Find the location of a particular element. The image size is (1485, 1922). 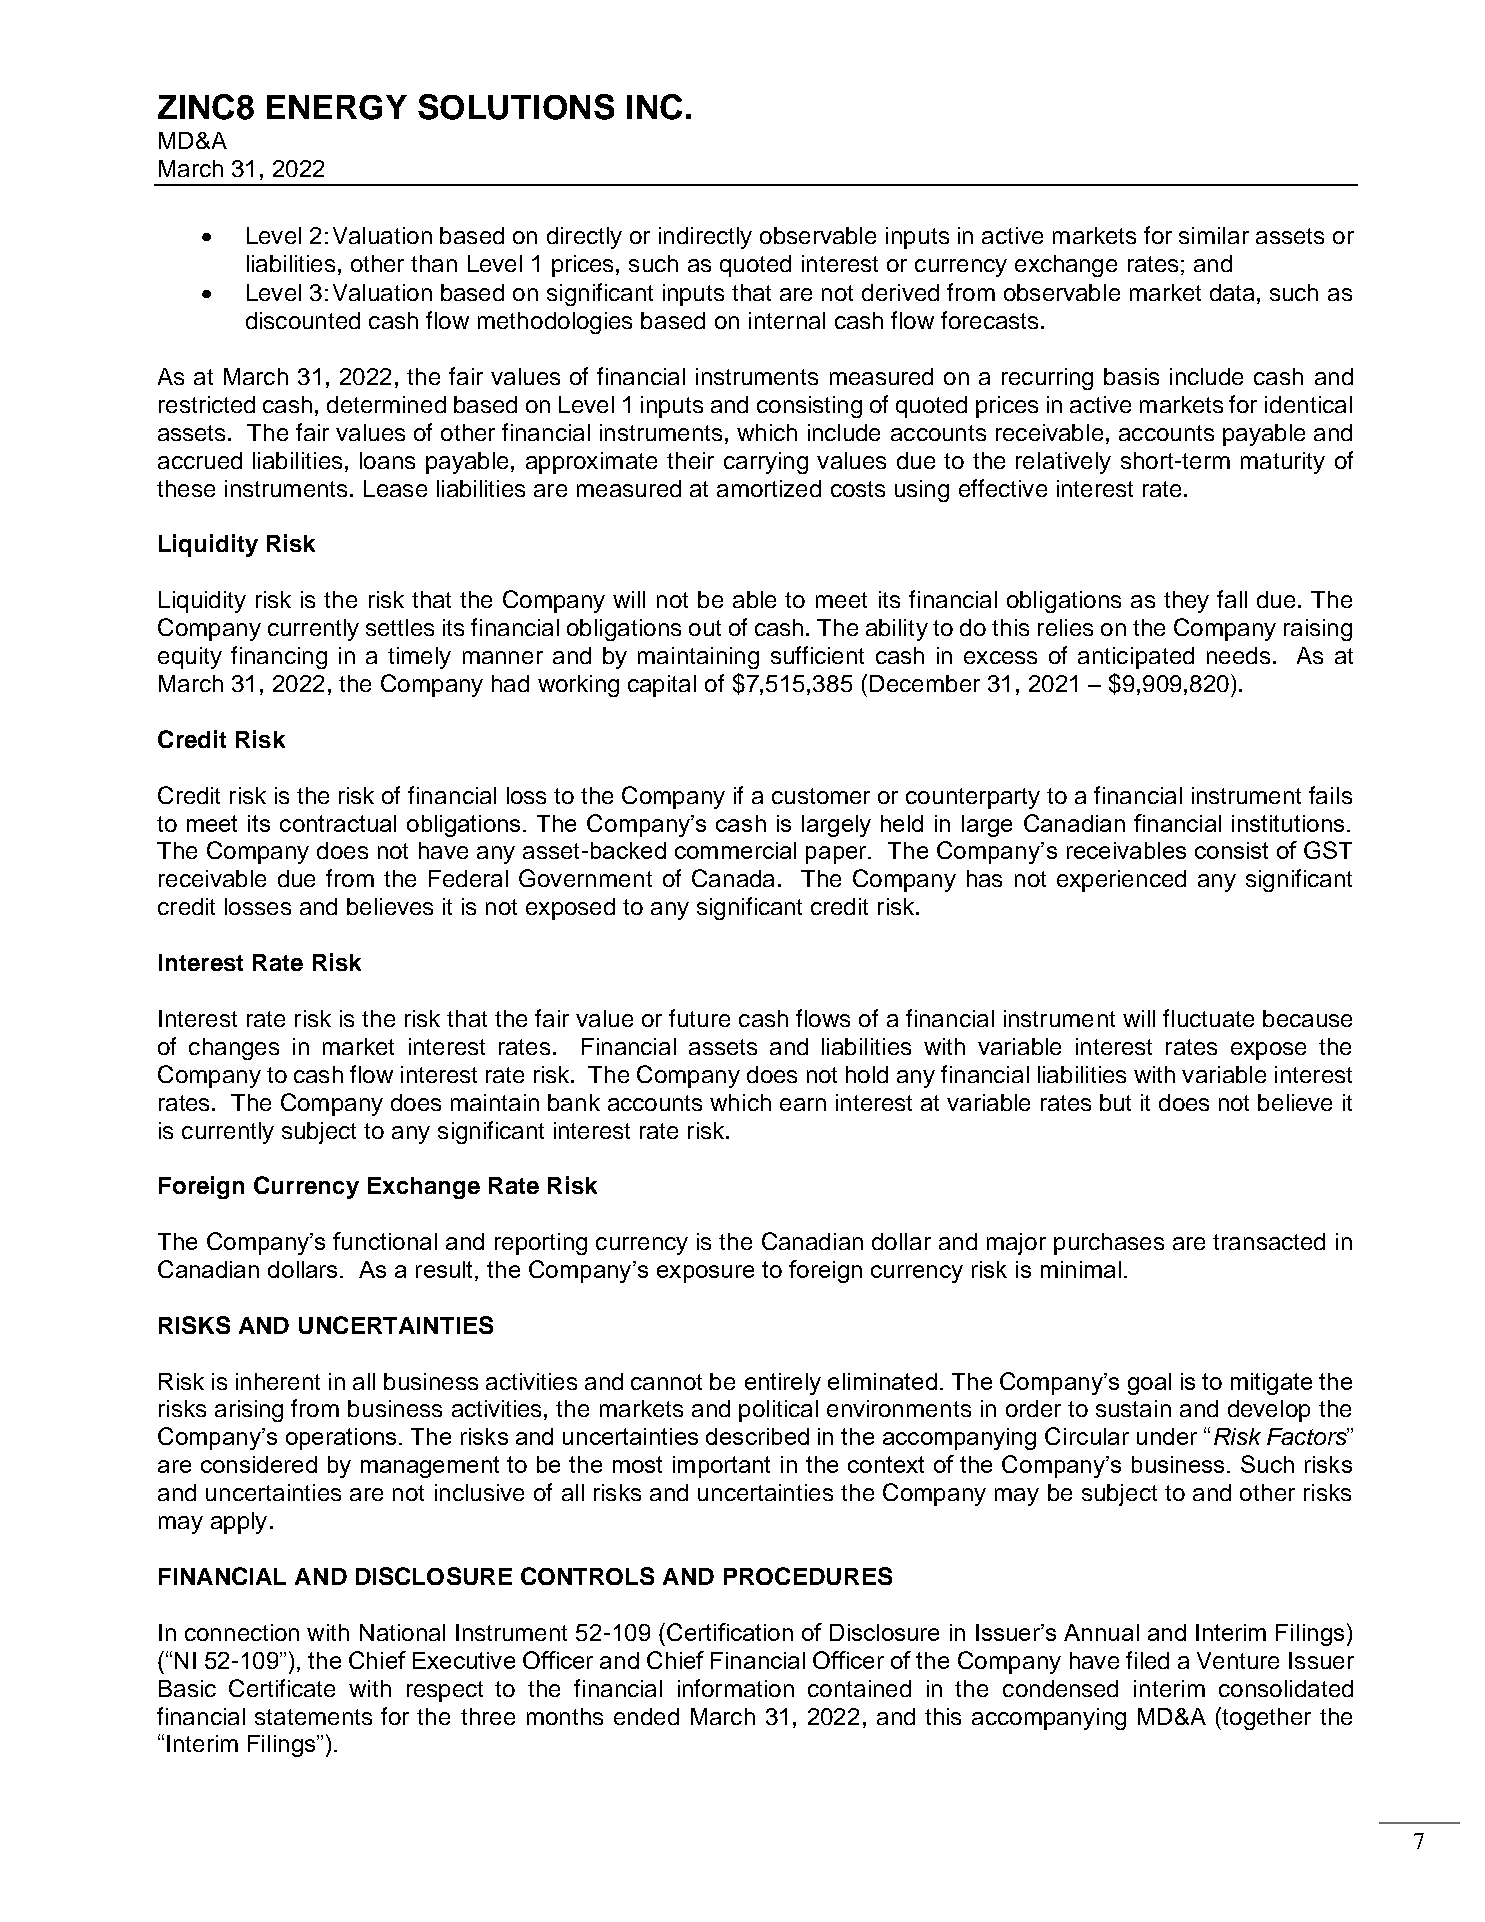

internal is located at coordinates (787, 320).
